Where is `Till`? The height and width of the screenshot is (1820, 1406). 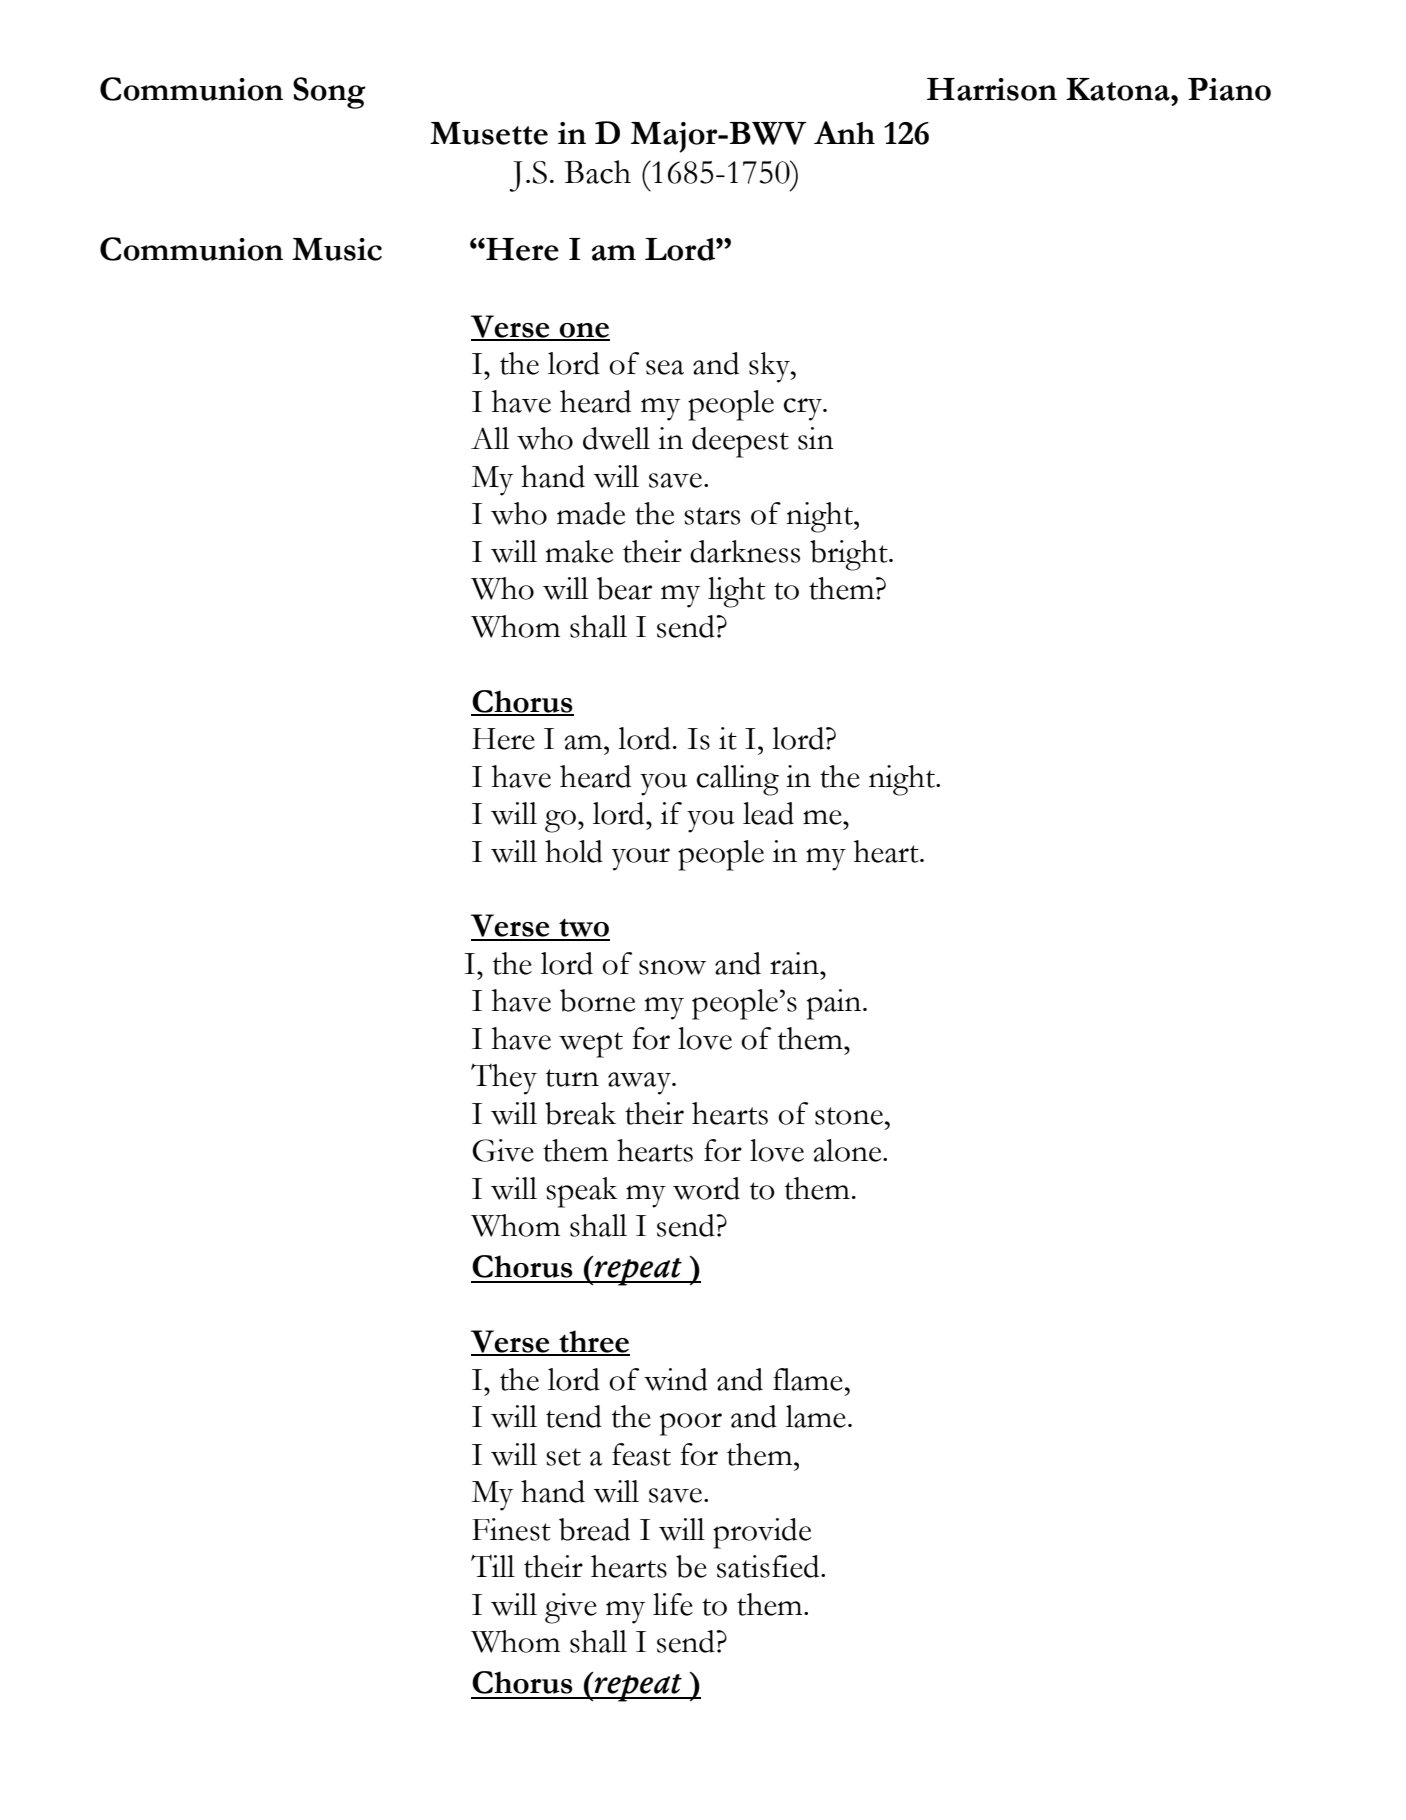
Till is located at coordinates (493, 1566).
